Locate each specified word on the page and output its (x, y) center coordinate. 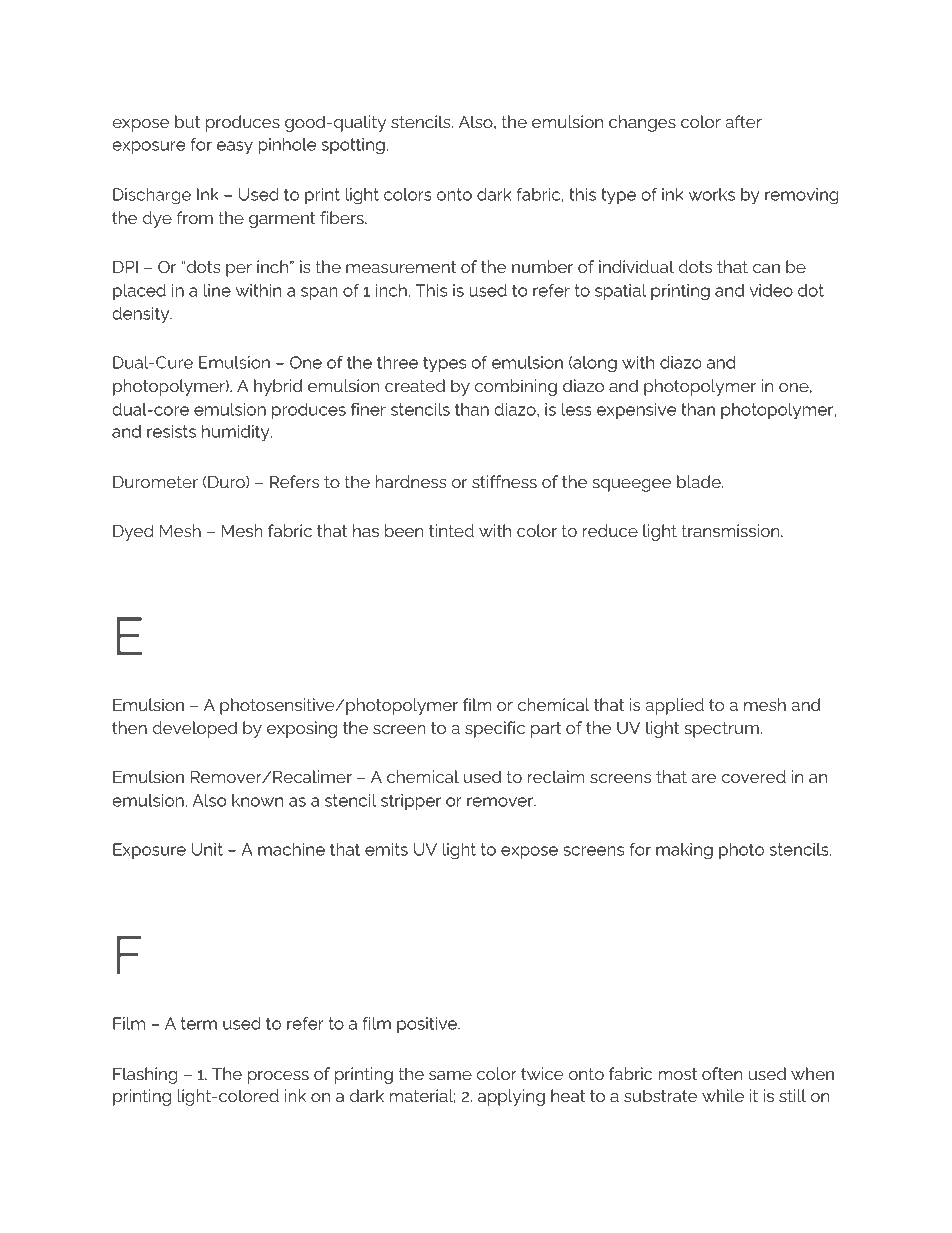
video (771, 290)
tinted (451, 530)
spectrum (721, 730)
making (684, 851)
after (743, 121)
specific (495, 729)
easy (235, 148)
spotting (353, 146)
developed (194, 729)
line (217, 290)
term (199, 1023)
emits (386, 849)
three (397, 362)
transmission (731, 530)
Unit (207, 849)
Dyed (133, 532)
